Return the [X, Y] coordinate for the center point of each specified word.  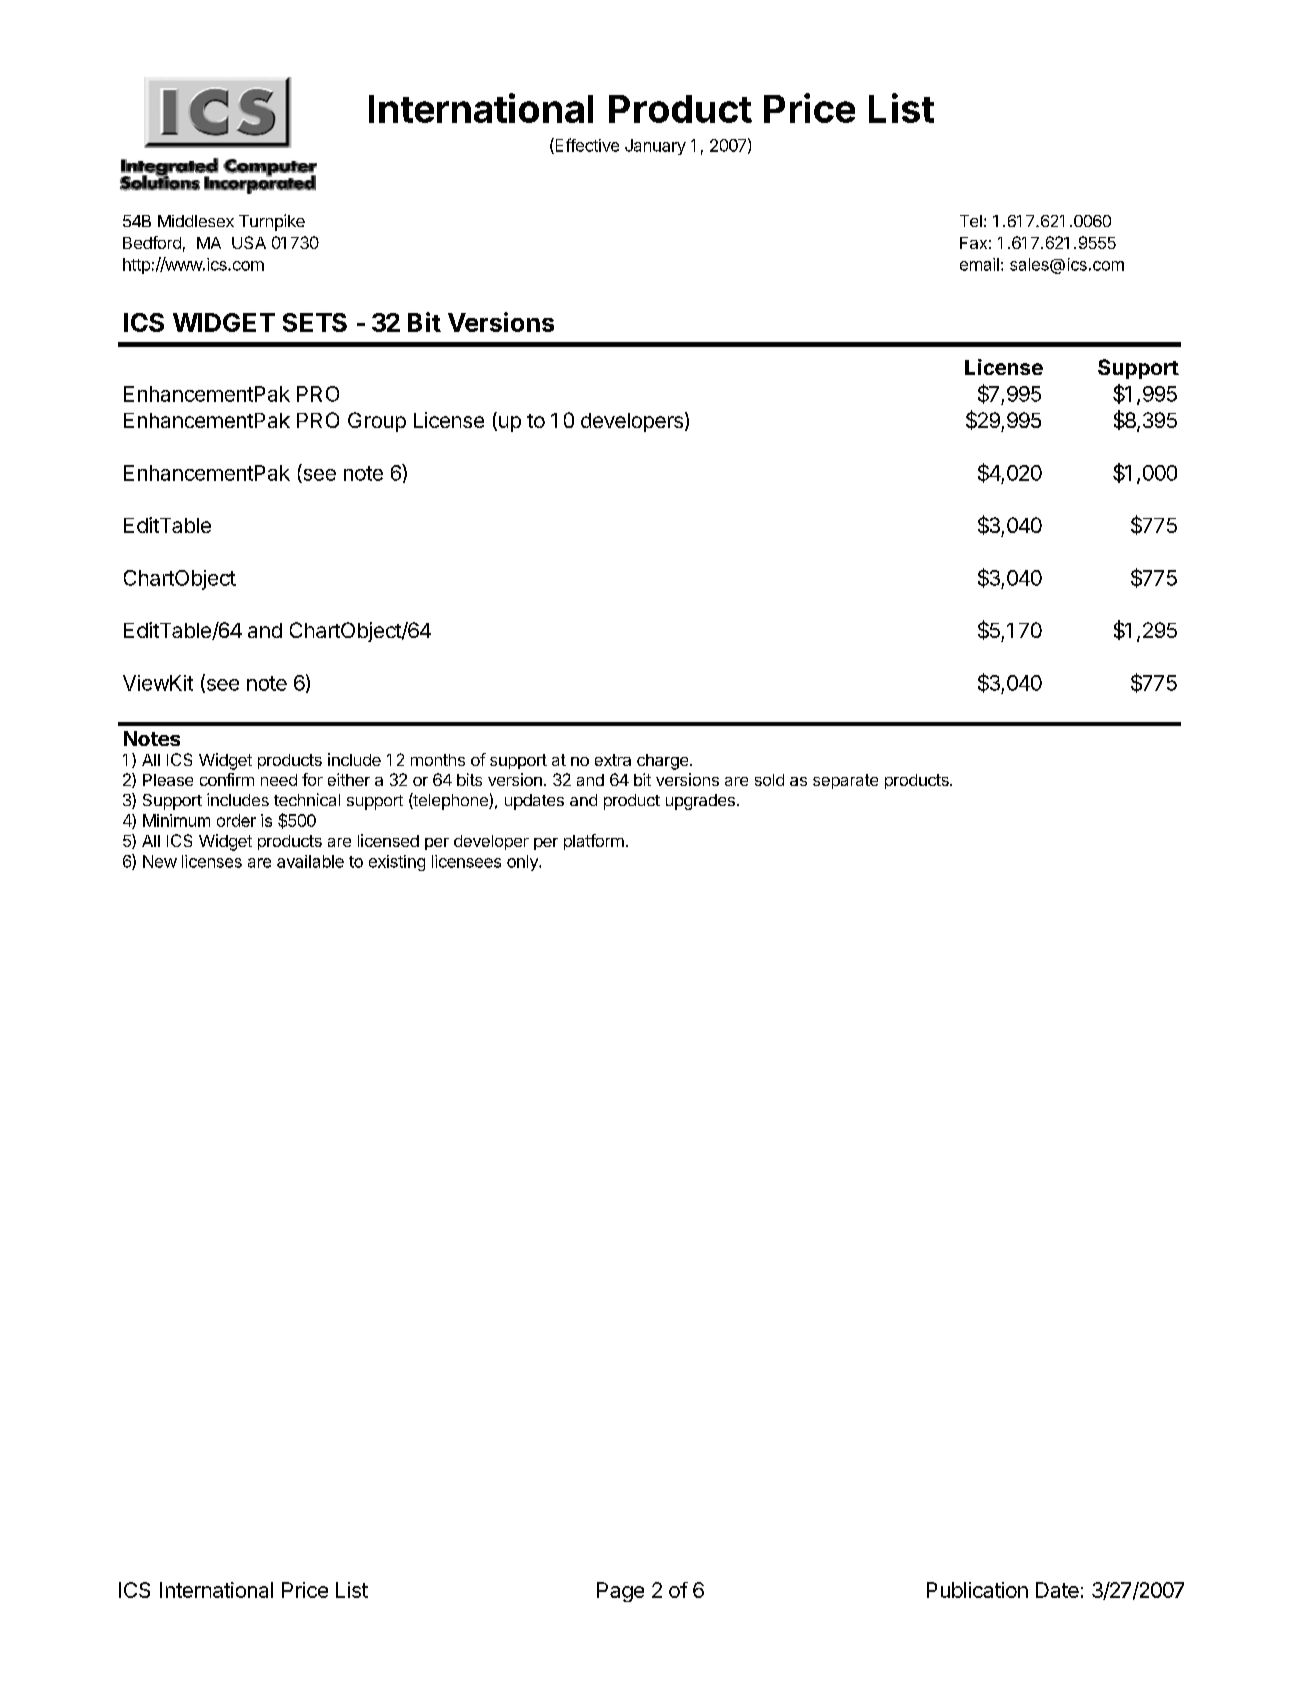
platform [594, 842]
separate [845, 781]
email [979, 264]
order [236, 820]
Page [620, 1592]
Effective [586, 146]
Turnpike [272, 222]
